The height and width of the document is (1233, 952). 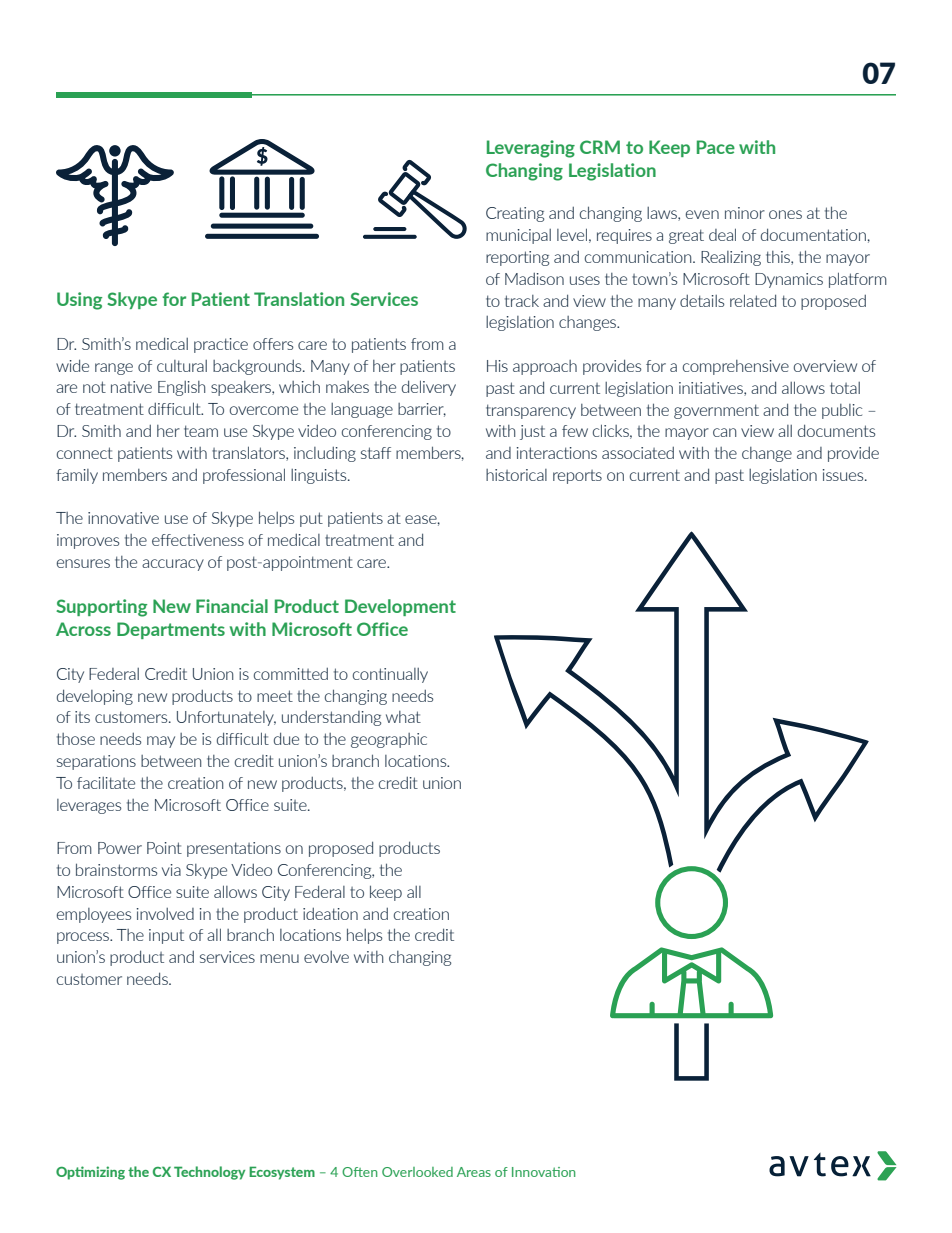 What do you see at coordinates (389, 740) in the document?
I see `geographic` at bounding box center [389, 740].
